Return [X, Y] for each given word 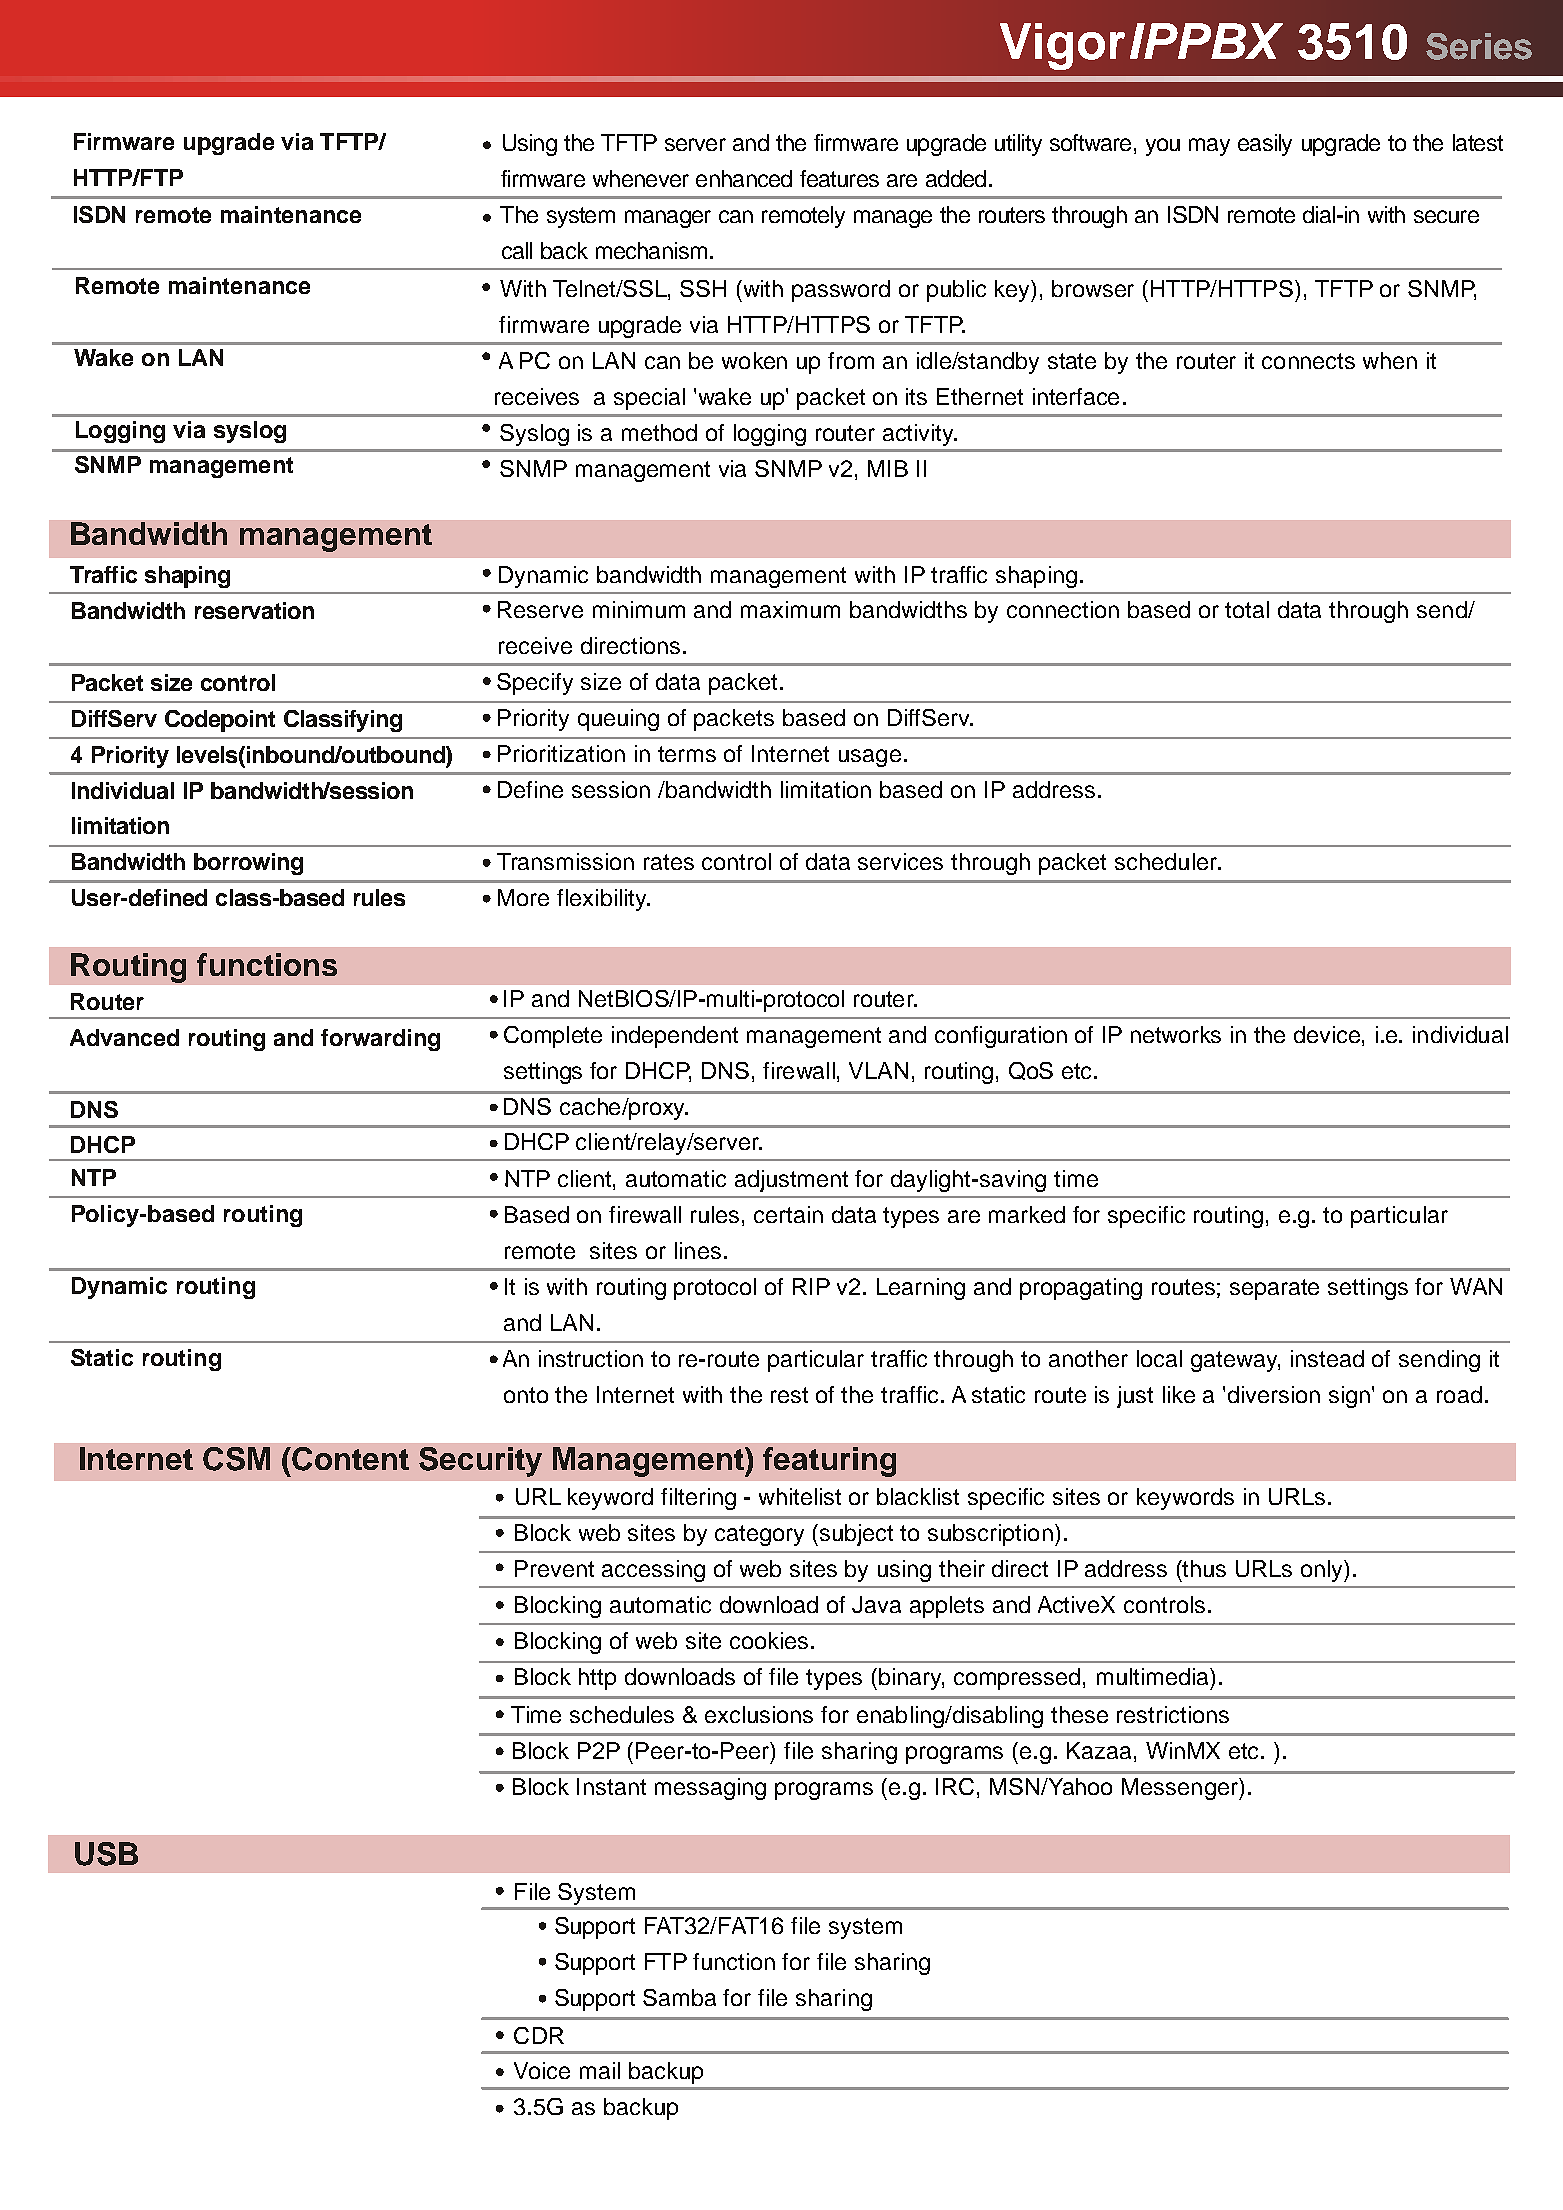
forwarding [380, 1040]
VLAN [878, 1070]
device [1327, 1034]
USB [106, 1854]
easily [1265, 145]
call [517, 250]
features [839, 178]
